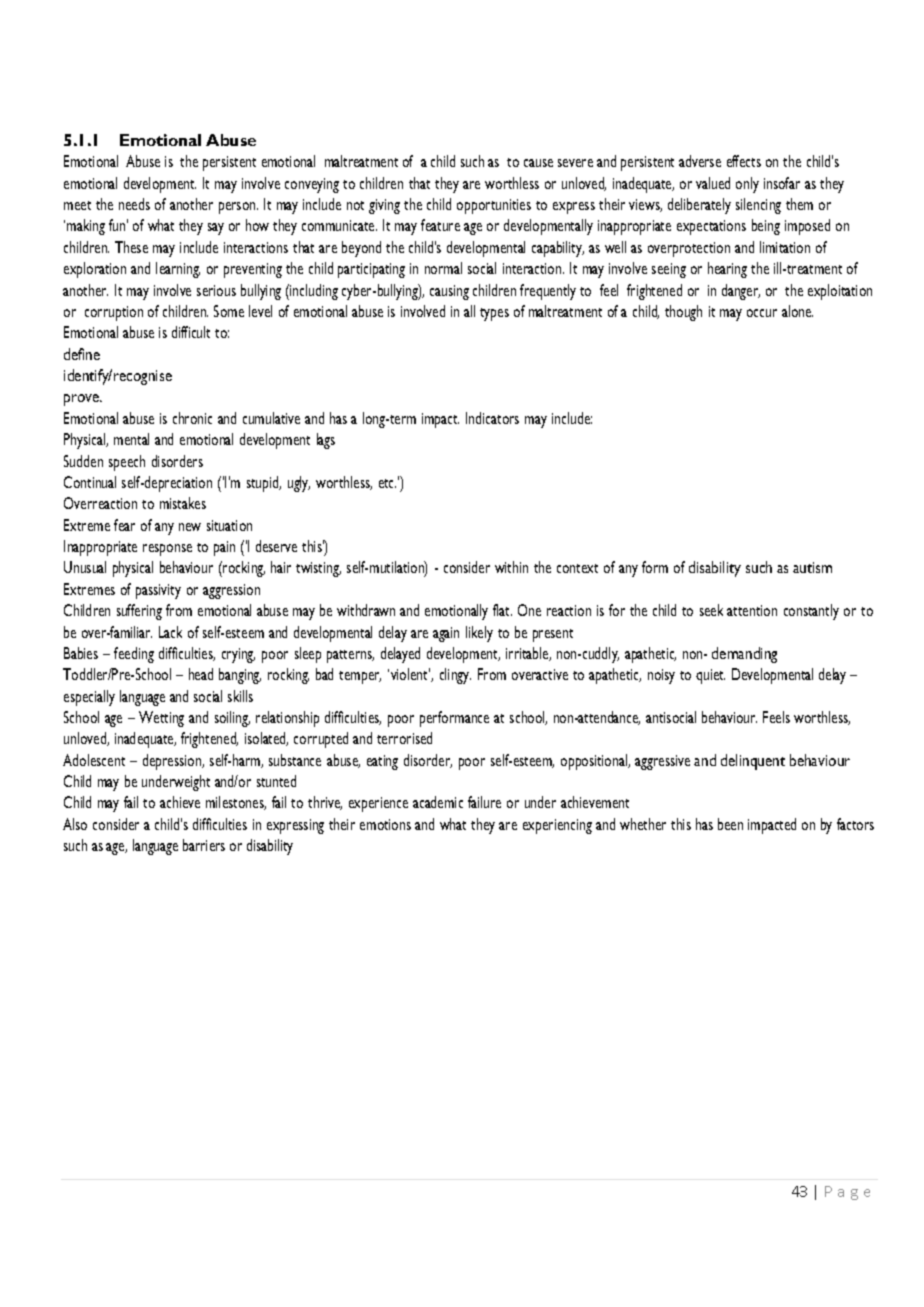 This screenshot has width=924, height=1307. What do you see at coordinates (387, 483) in the screenshot?
I see `etc` at bounding box center [387, 483].
